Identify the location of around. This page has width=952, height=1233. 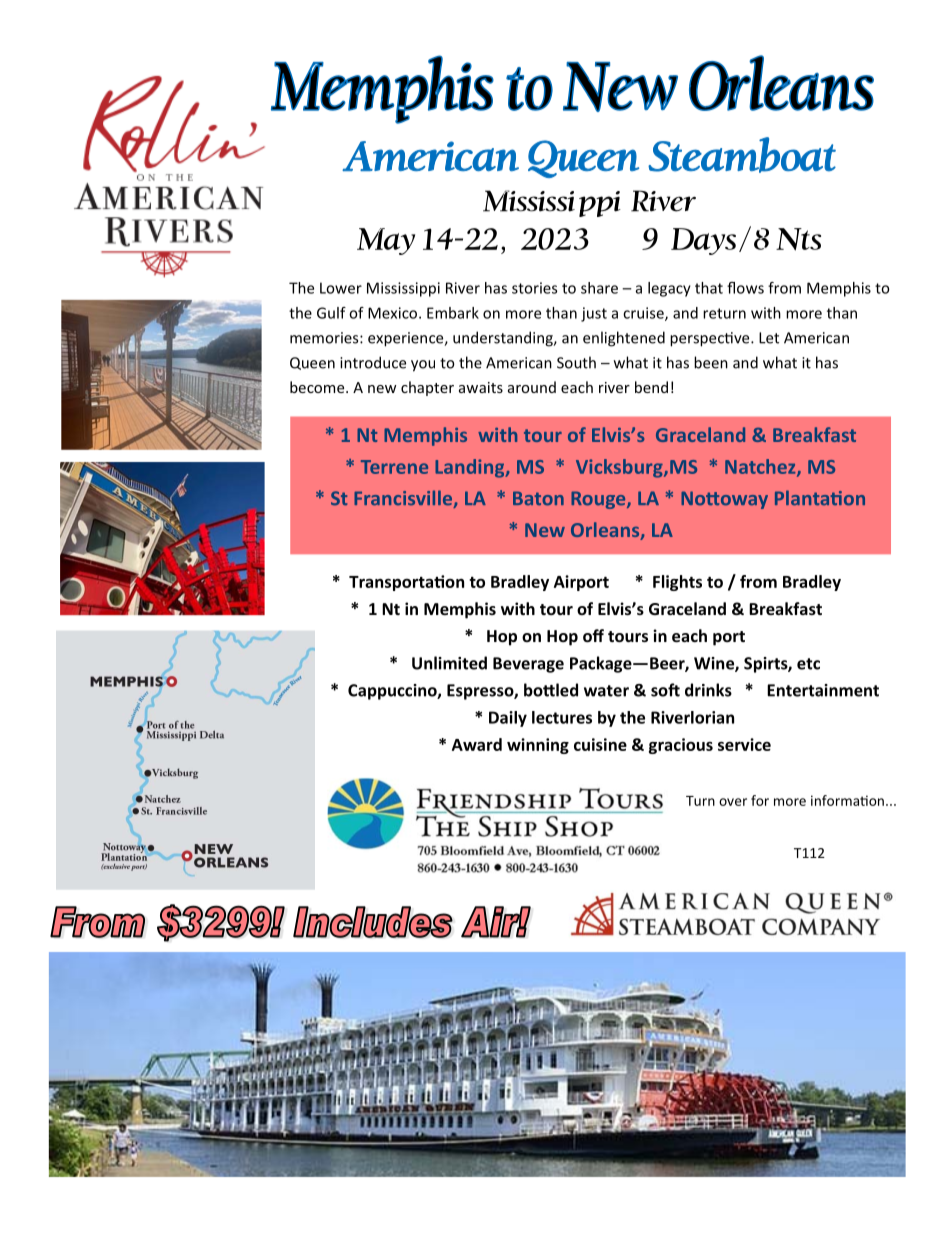
(532, 387).
